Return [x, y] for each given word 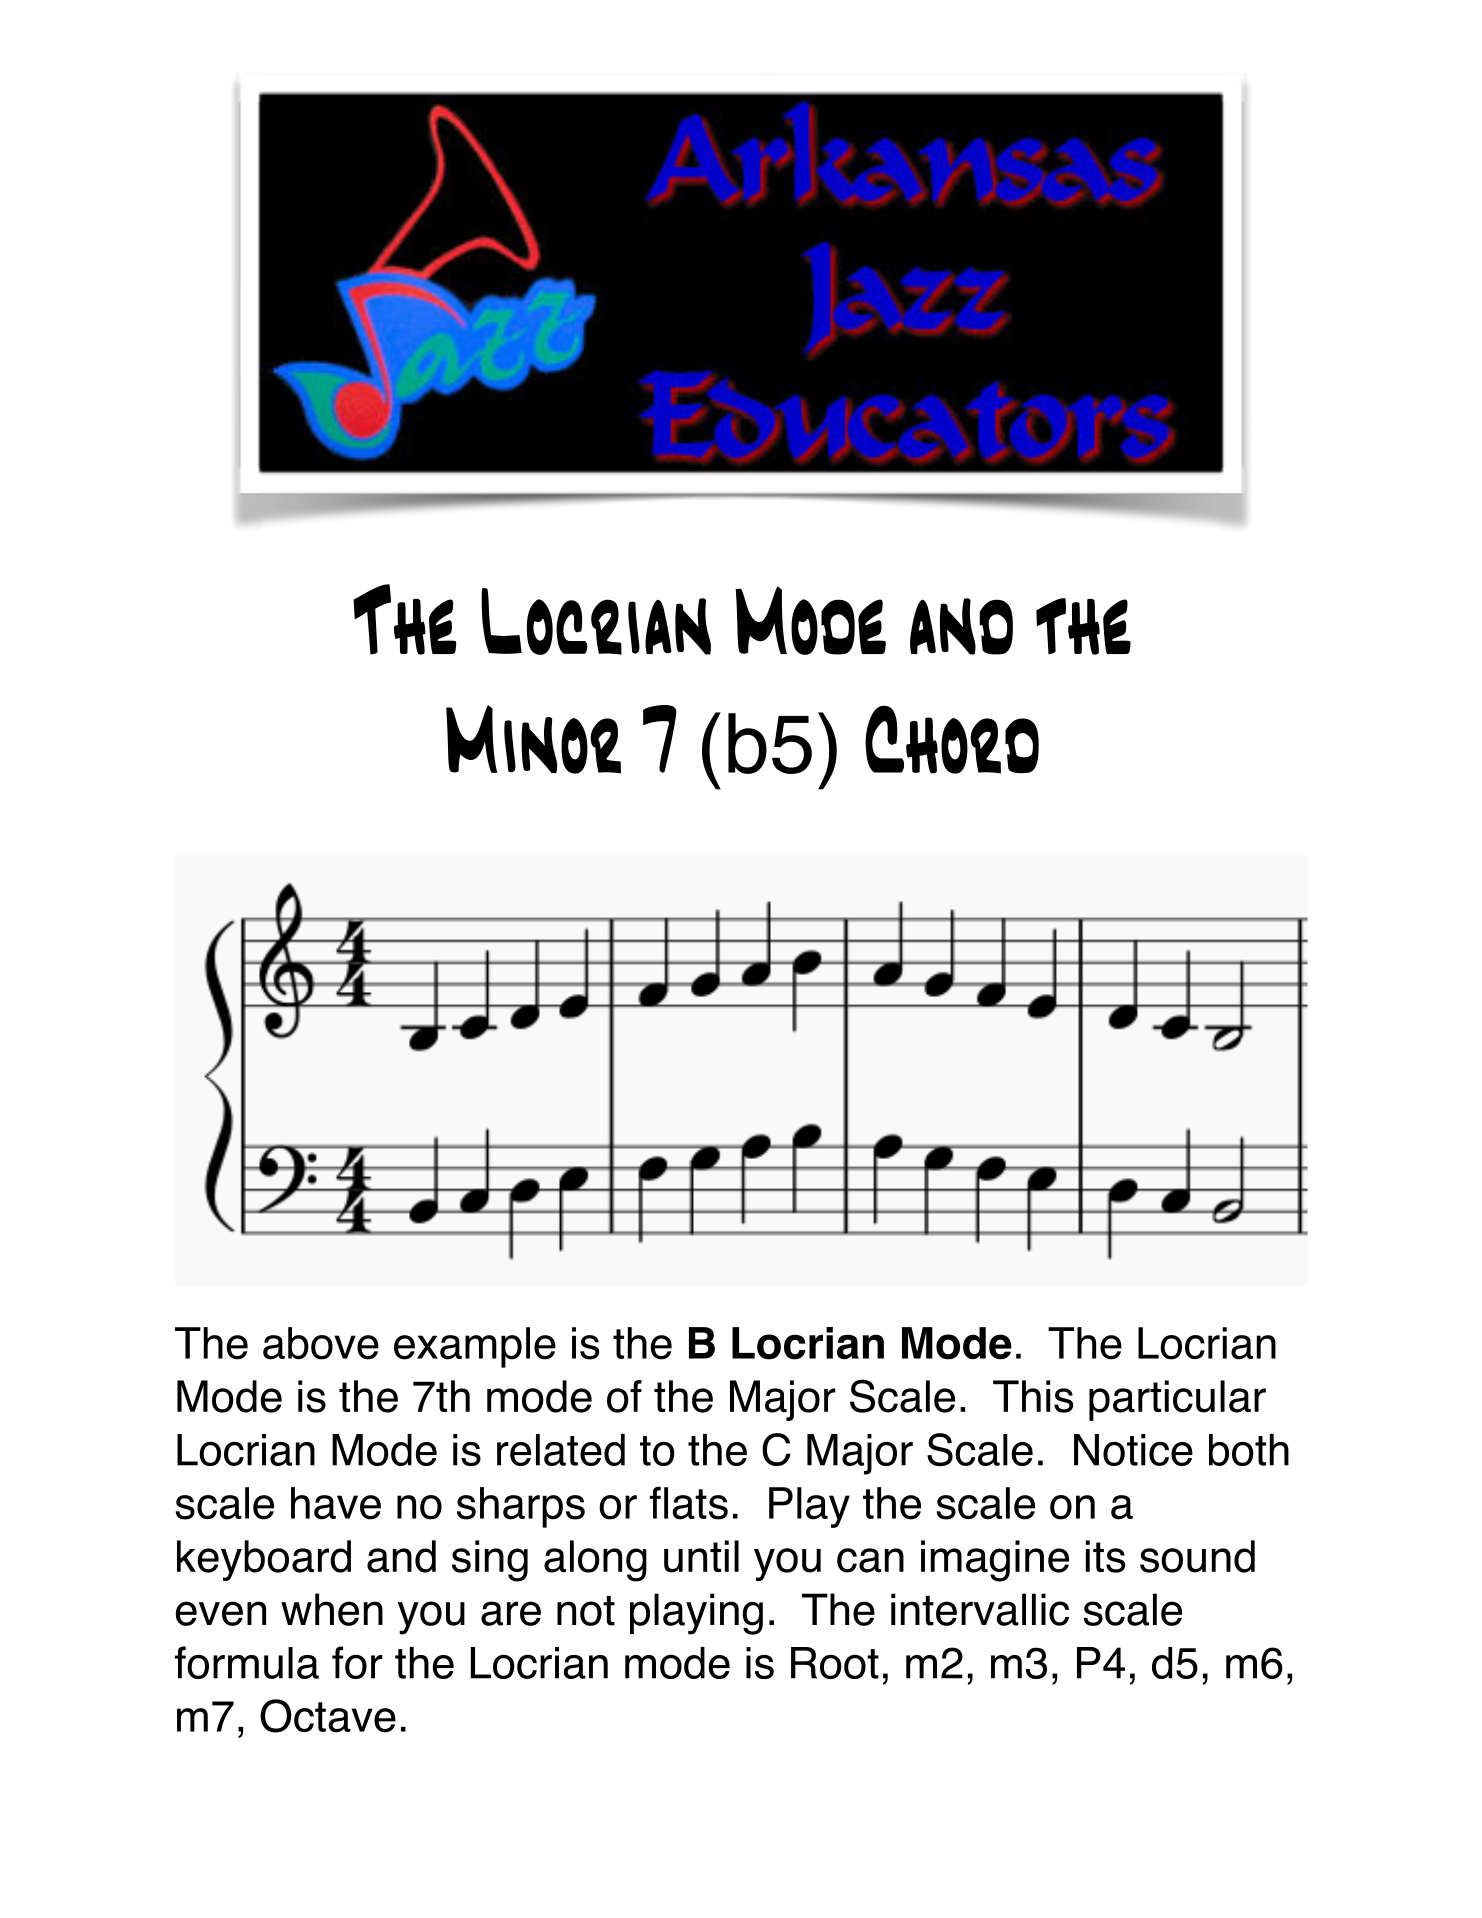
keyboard [264, 1560]
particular [1177, 1400]
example [475, 1347]
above [321, 1343]
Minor [533, 739]
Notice [1133, 1450]
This [1033, 1396]
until [701, 1556]
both [1249, 1450]
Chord [952, 739]
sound [1197, 1556]
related [561, 1450]
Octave [328, 1716]
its [1105, 1556]
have [336, 1503]
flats [689, 1503]
